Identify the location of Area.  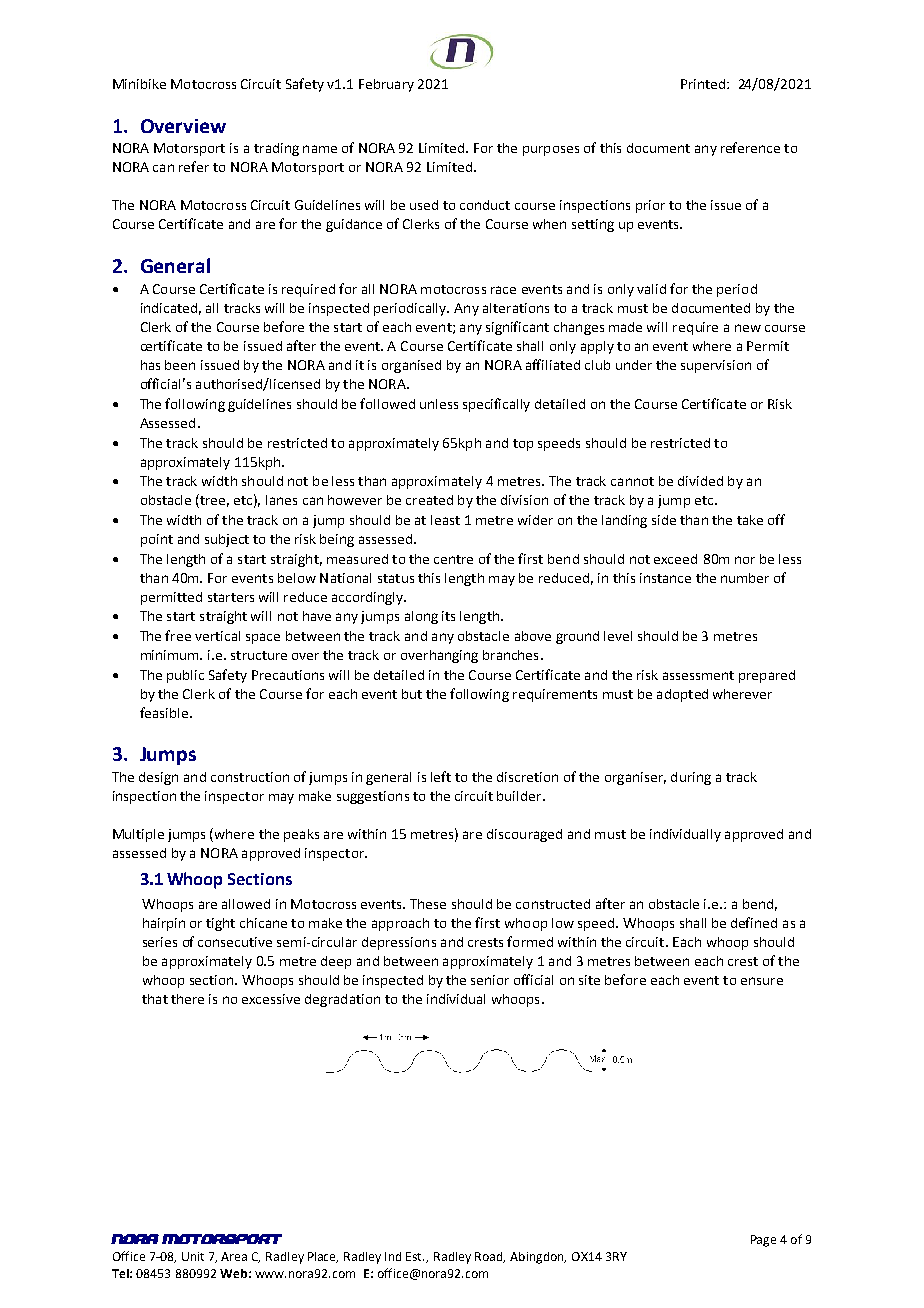
(234, 1256).
